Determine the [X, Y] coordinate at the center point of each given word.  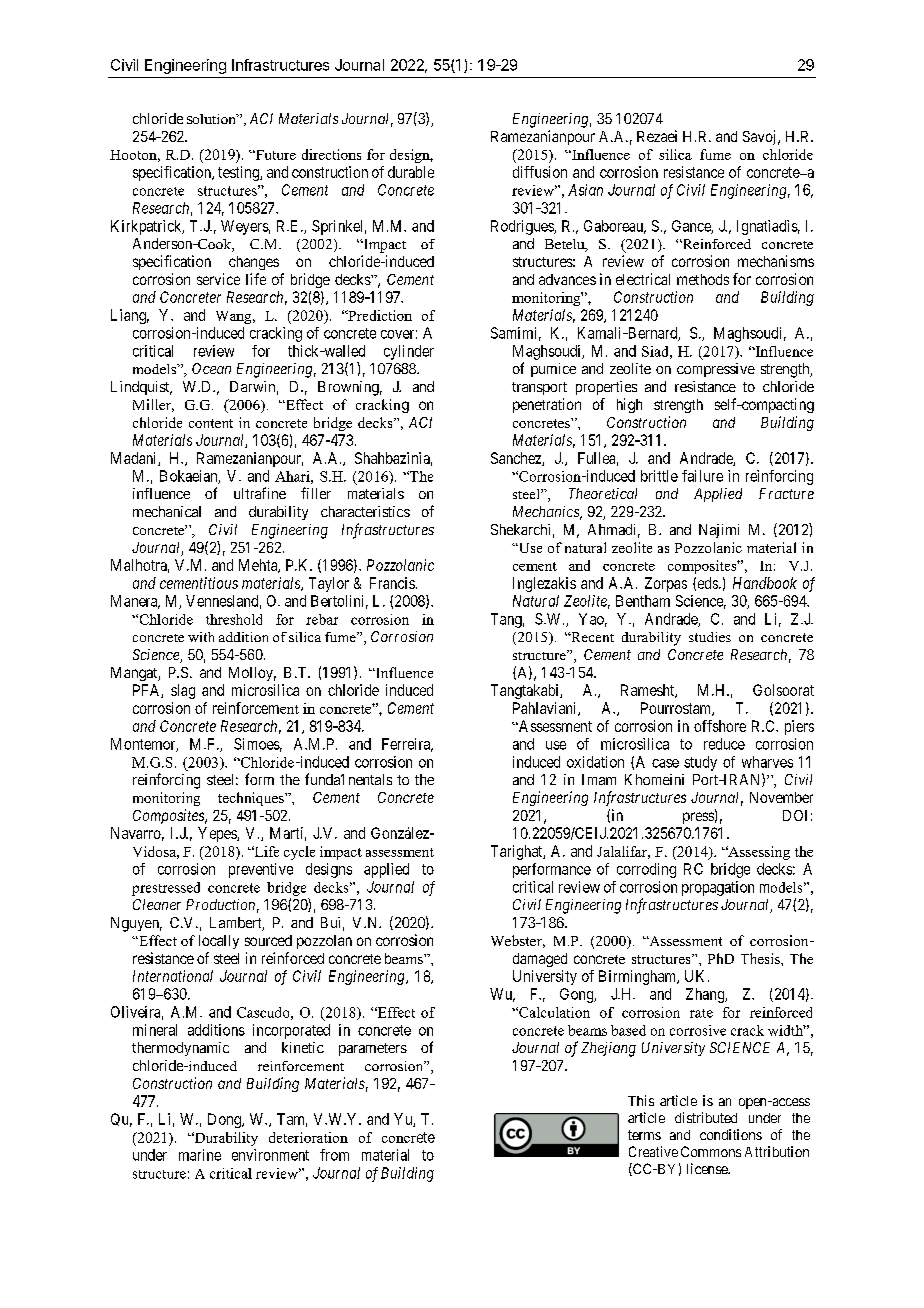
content [211, 423]
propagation [718, 888]
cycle [299, 853]
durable [411, 172]
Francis [392, 583]
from [334, 1155]
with [201, 637]
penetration [547, 405]
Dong [225, 1120]
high [629, 405]
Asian [585, 190]
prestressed [166, 889]
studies [710, 637]
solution [212, 119]
